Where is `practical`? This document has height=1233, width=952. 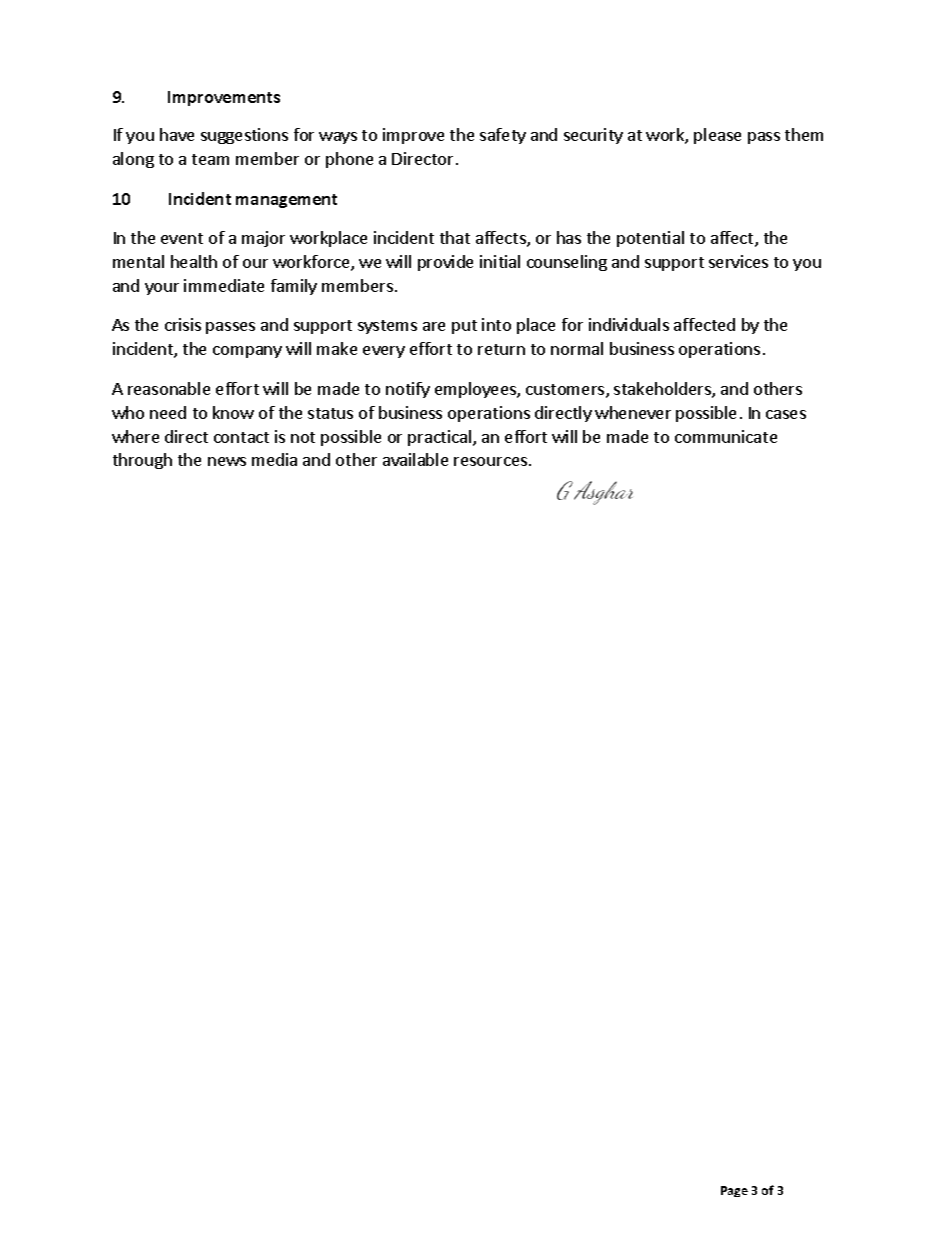 practical is located at coordinates (441, 438).
